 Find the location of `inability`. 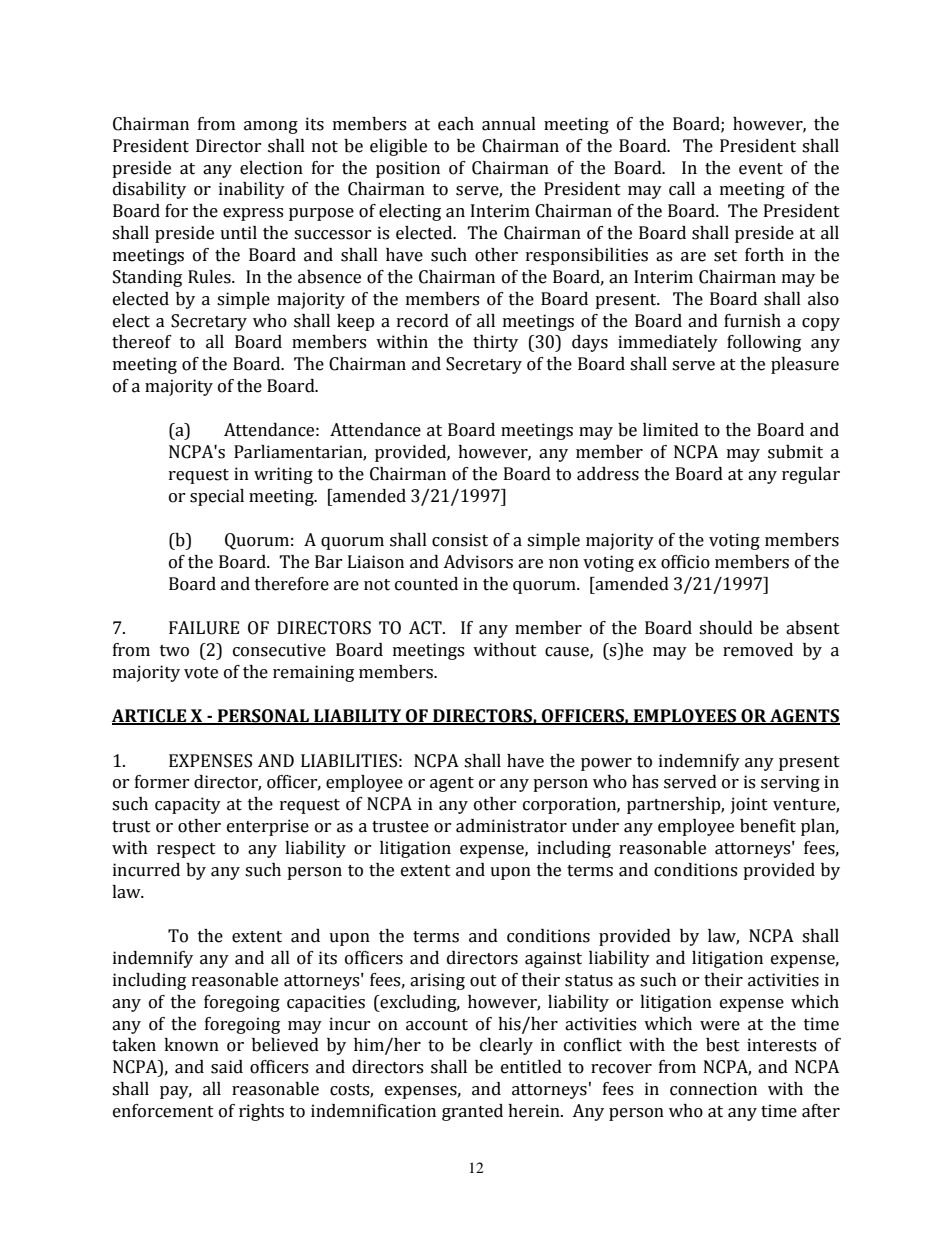

inability is located at coordinates (252, 190).
